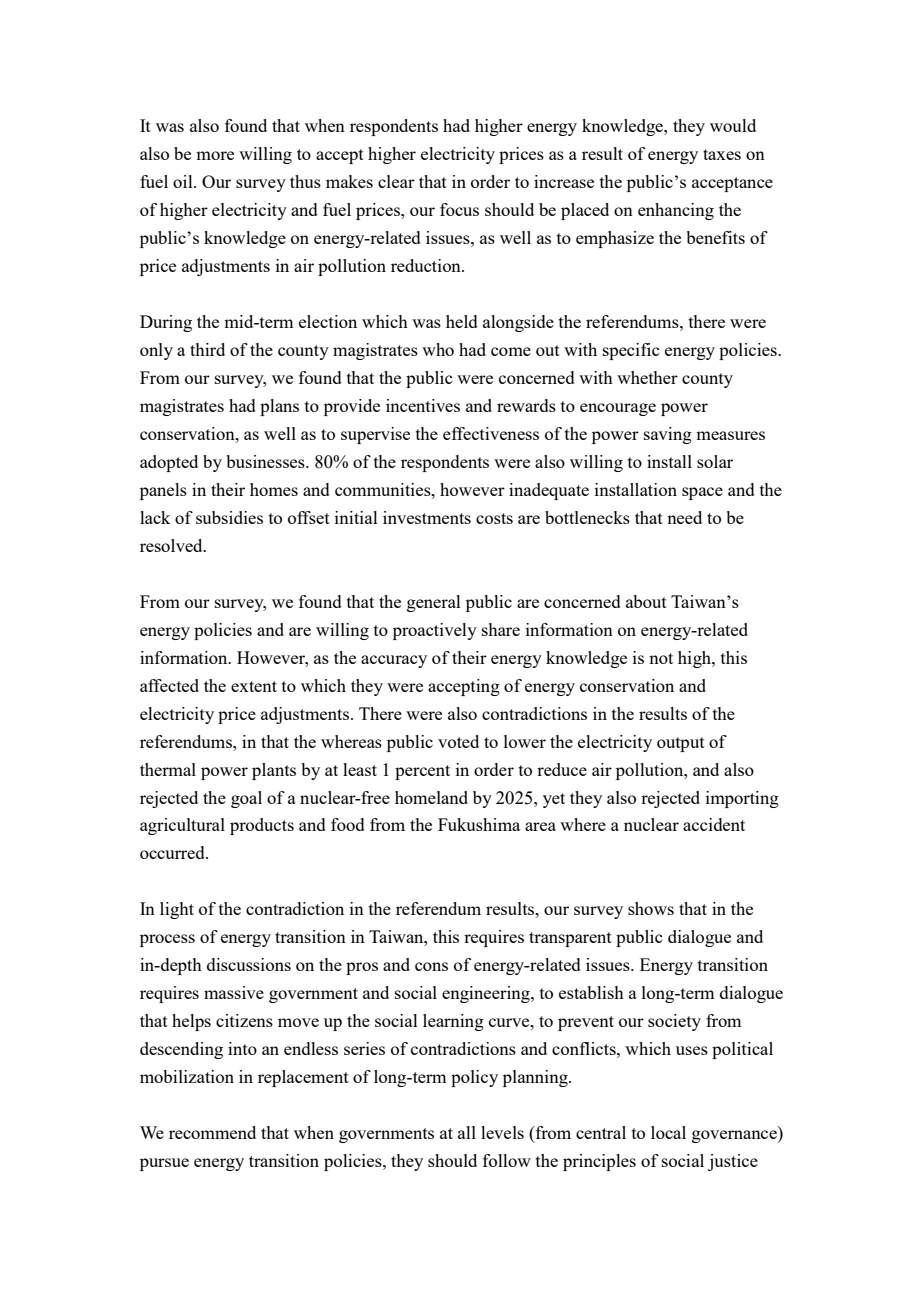  I want to click on taxes, so click(722, 154).
